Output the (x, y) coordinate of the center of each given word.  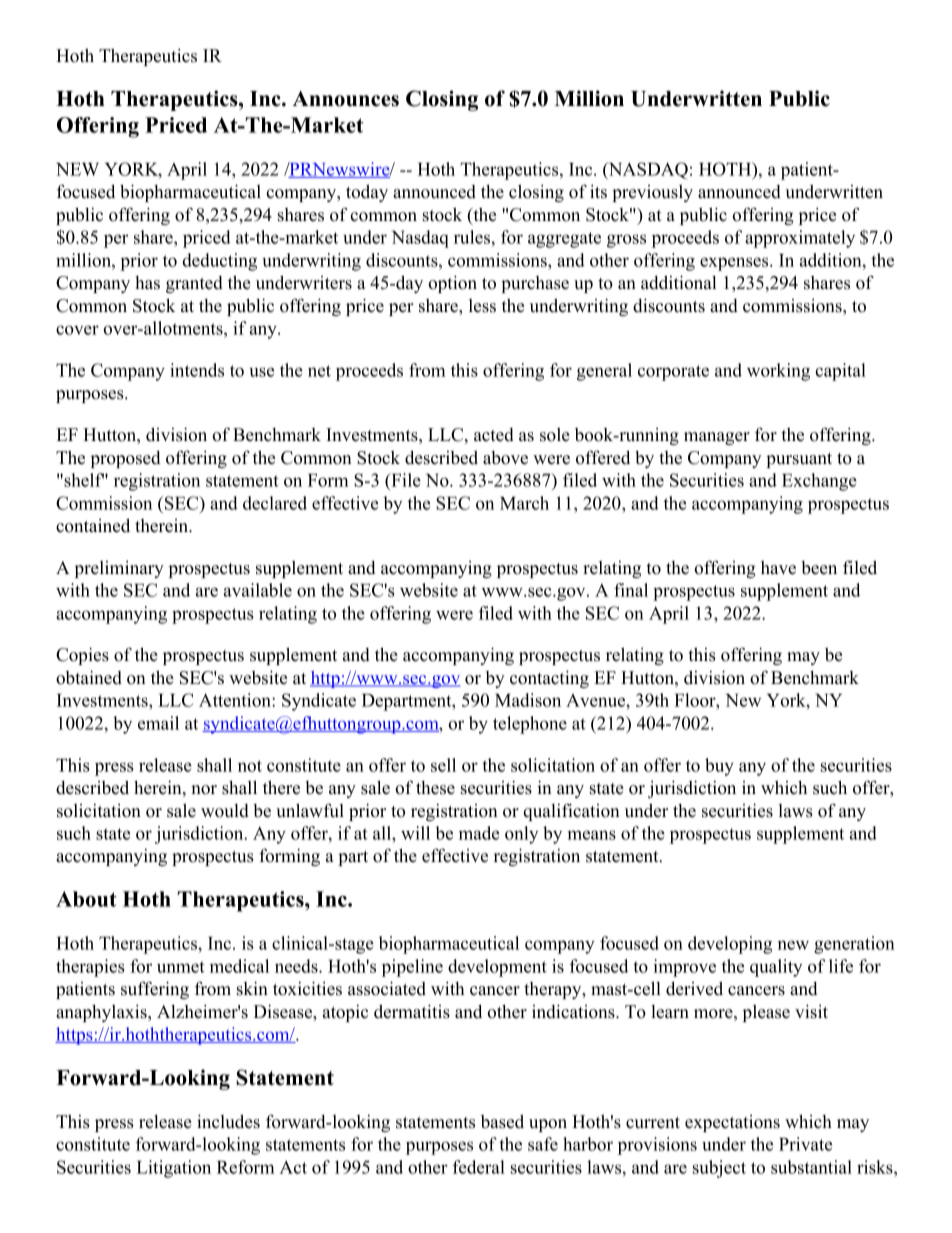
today (367, 193)
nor (204, 790)
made (479, 833)
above (505, 458)
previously (652, 193)
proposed (126, 459)
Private (805, 1144)
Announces (345, 99)
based (502, 1121)
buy (719, 767)
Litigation (174, 1169)
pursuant (799, 460)
